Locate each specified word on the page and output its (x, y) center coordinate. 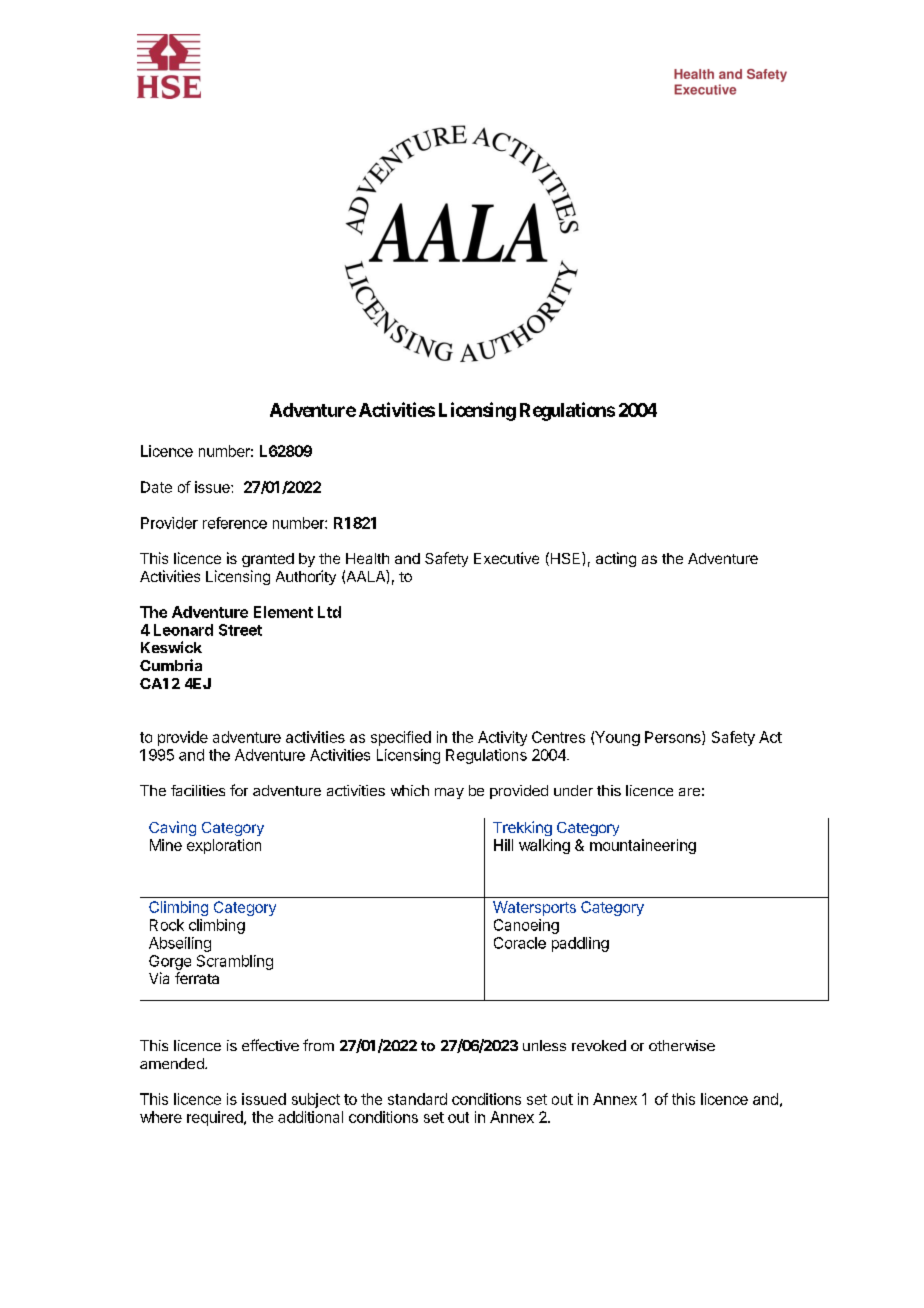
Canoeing (526, 926)
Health (367, 558)
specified (401, 738)
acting (616, 559)
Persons (674, 738)
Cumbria (171, 665)
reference (235, 523)
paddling (580, 944)
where (161, 1117)
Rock (167, 925)
